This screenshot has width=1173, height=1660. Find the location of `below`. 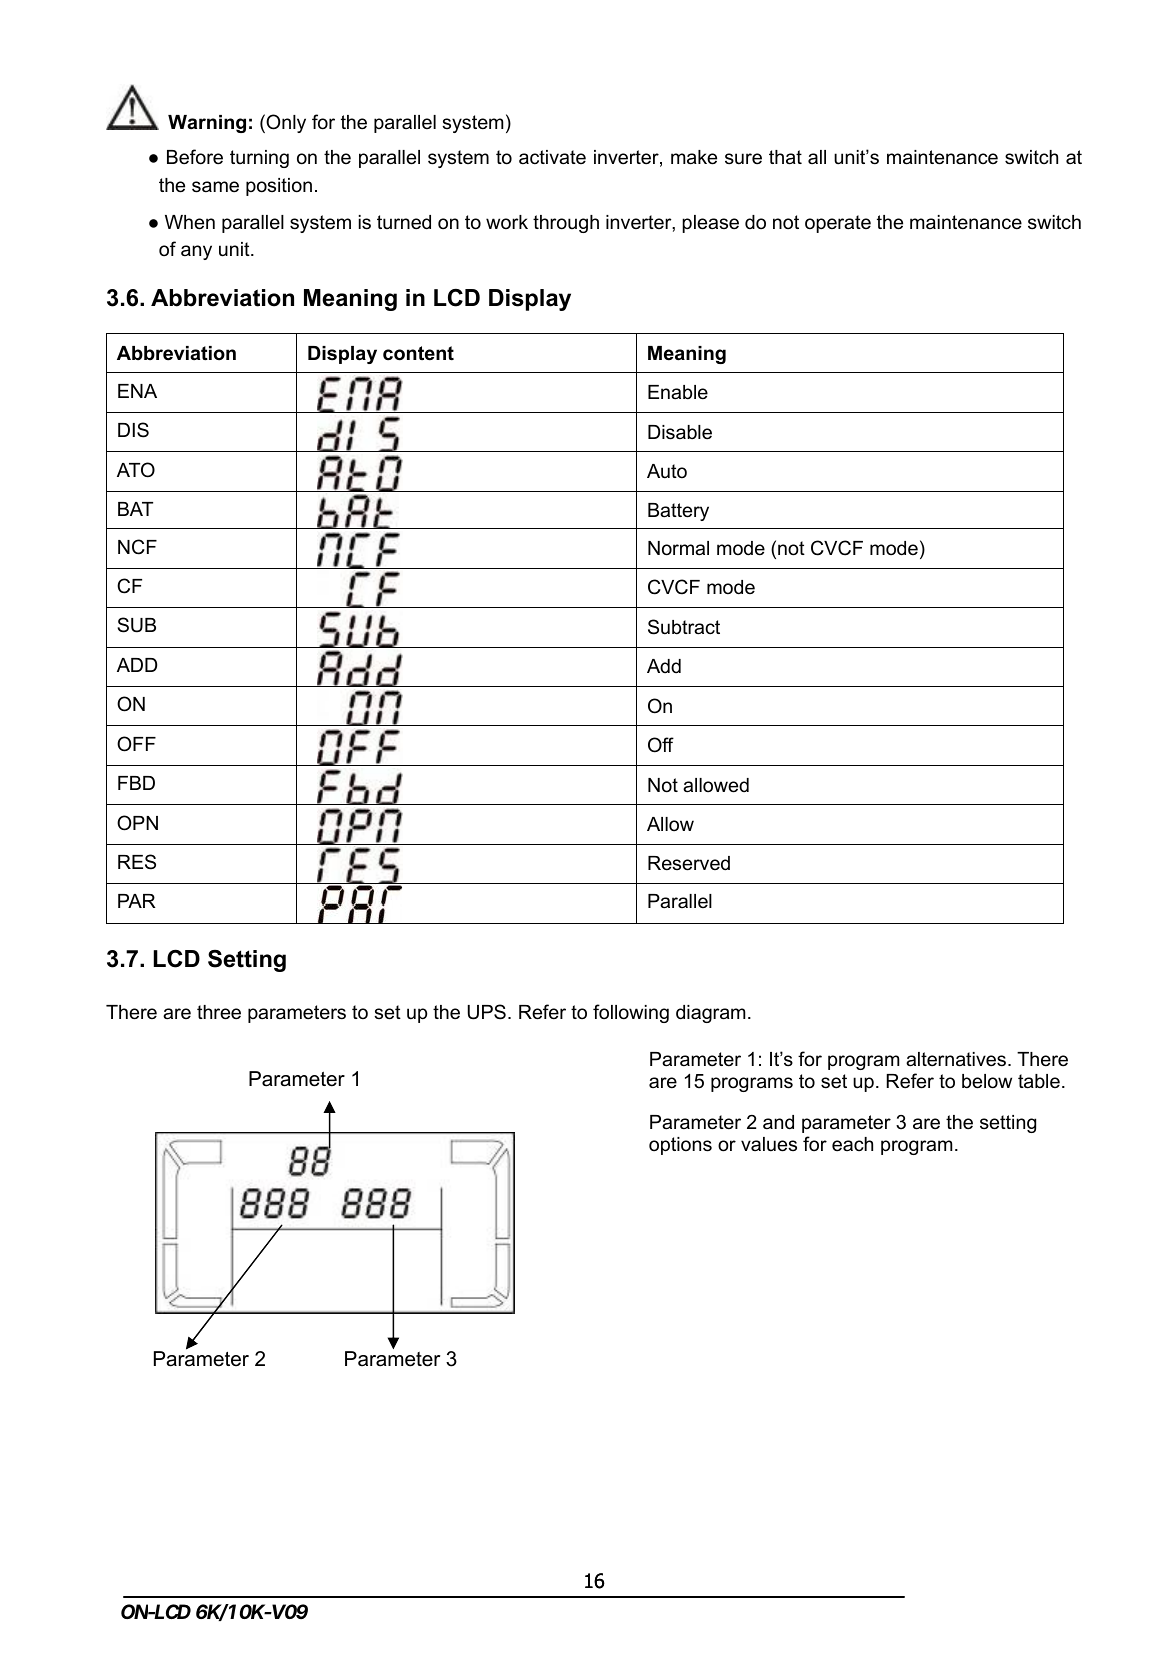

below is located at coordinates (987, 1081).
